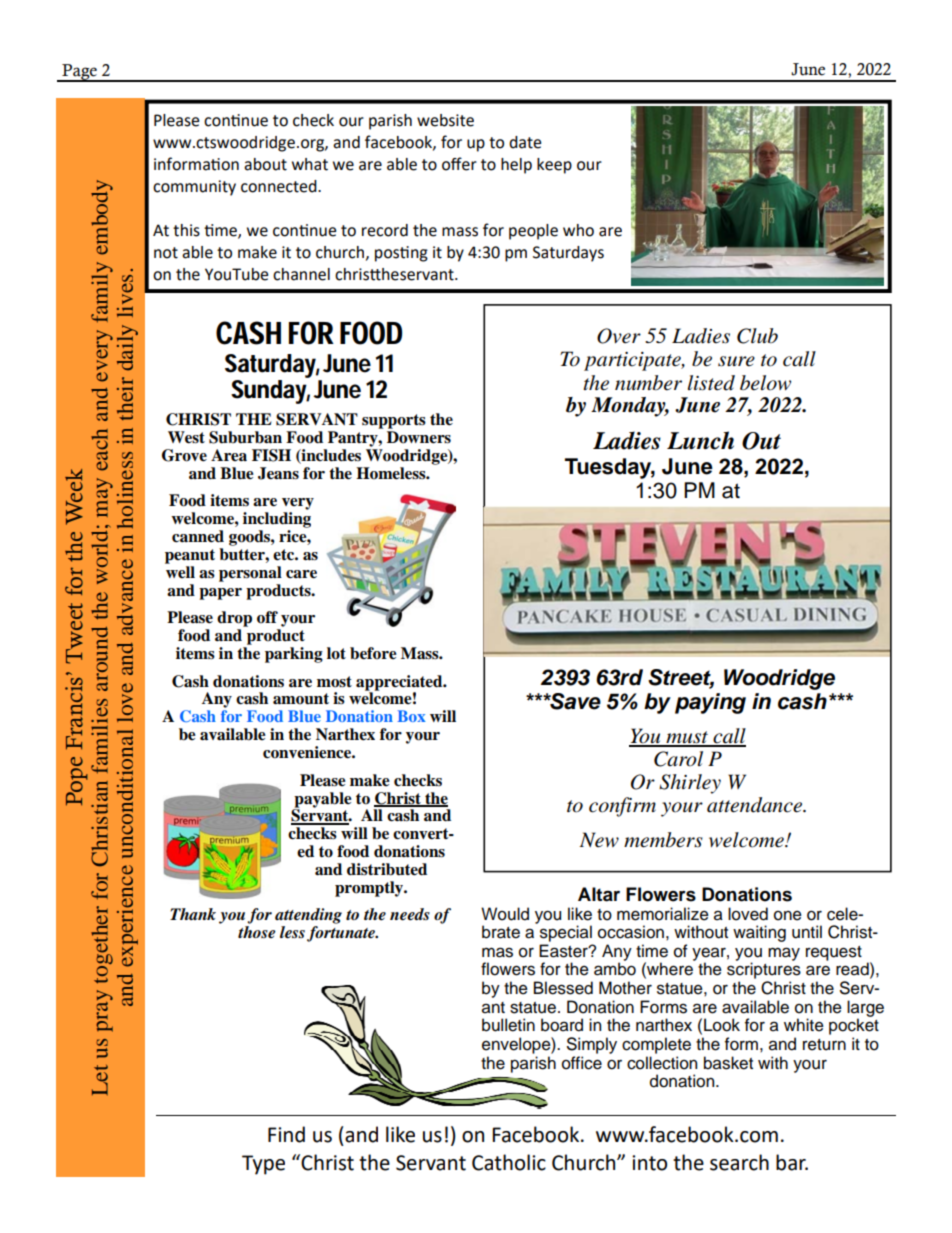 The height and width of the screenshot is (1233, 952). What do you see at coordinates (554, 166) in the screenshot?
I see `keep` at bounding box center [554, 166].
